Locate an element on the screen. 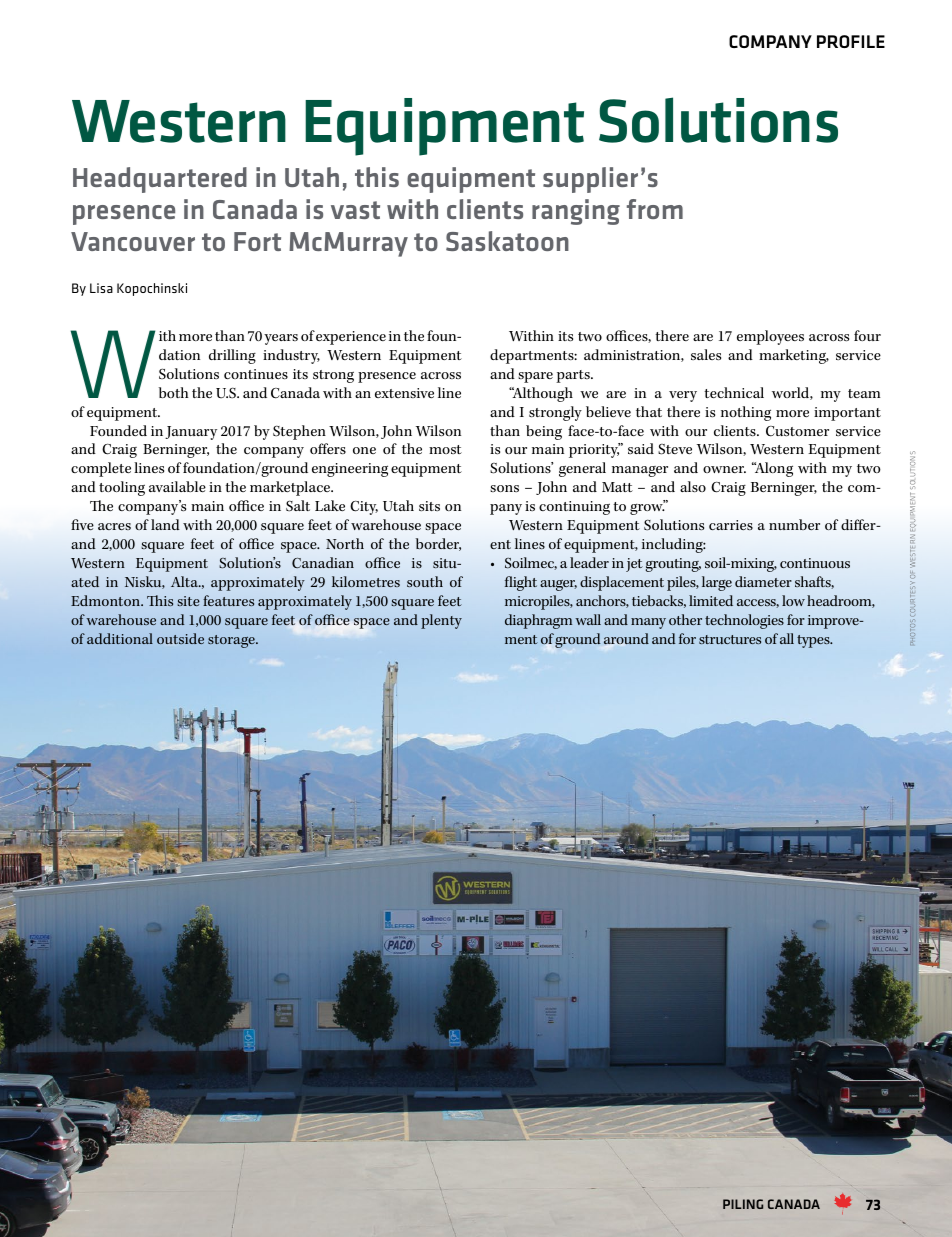 This screenshot has width=952, height=1237. technologies is located at coordinates (744, 621).
